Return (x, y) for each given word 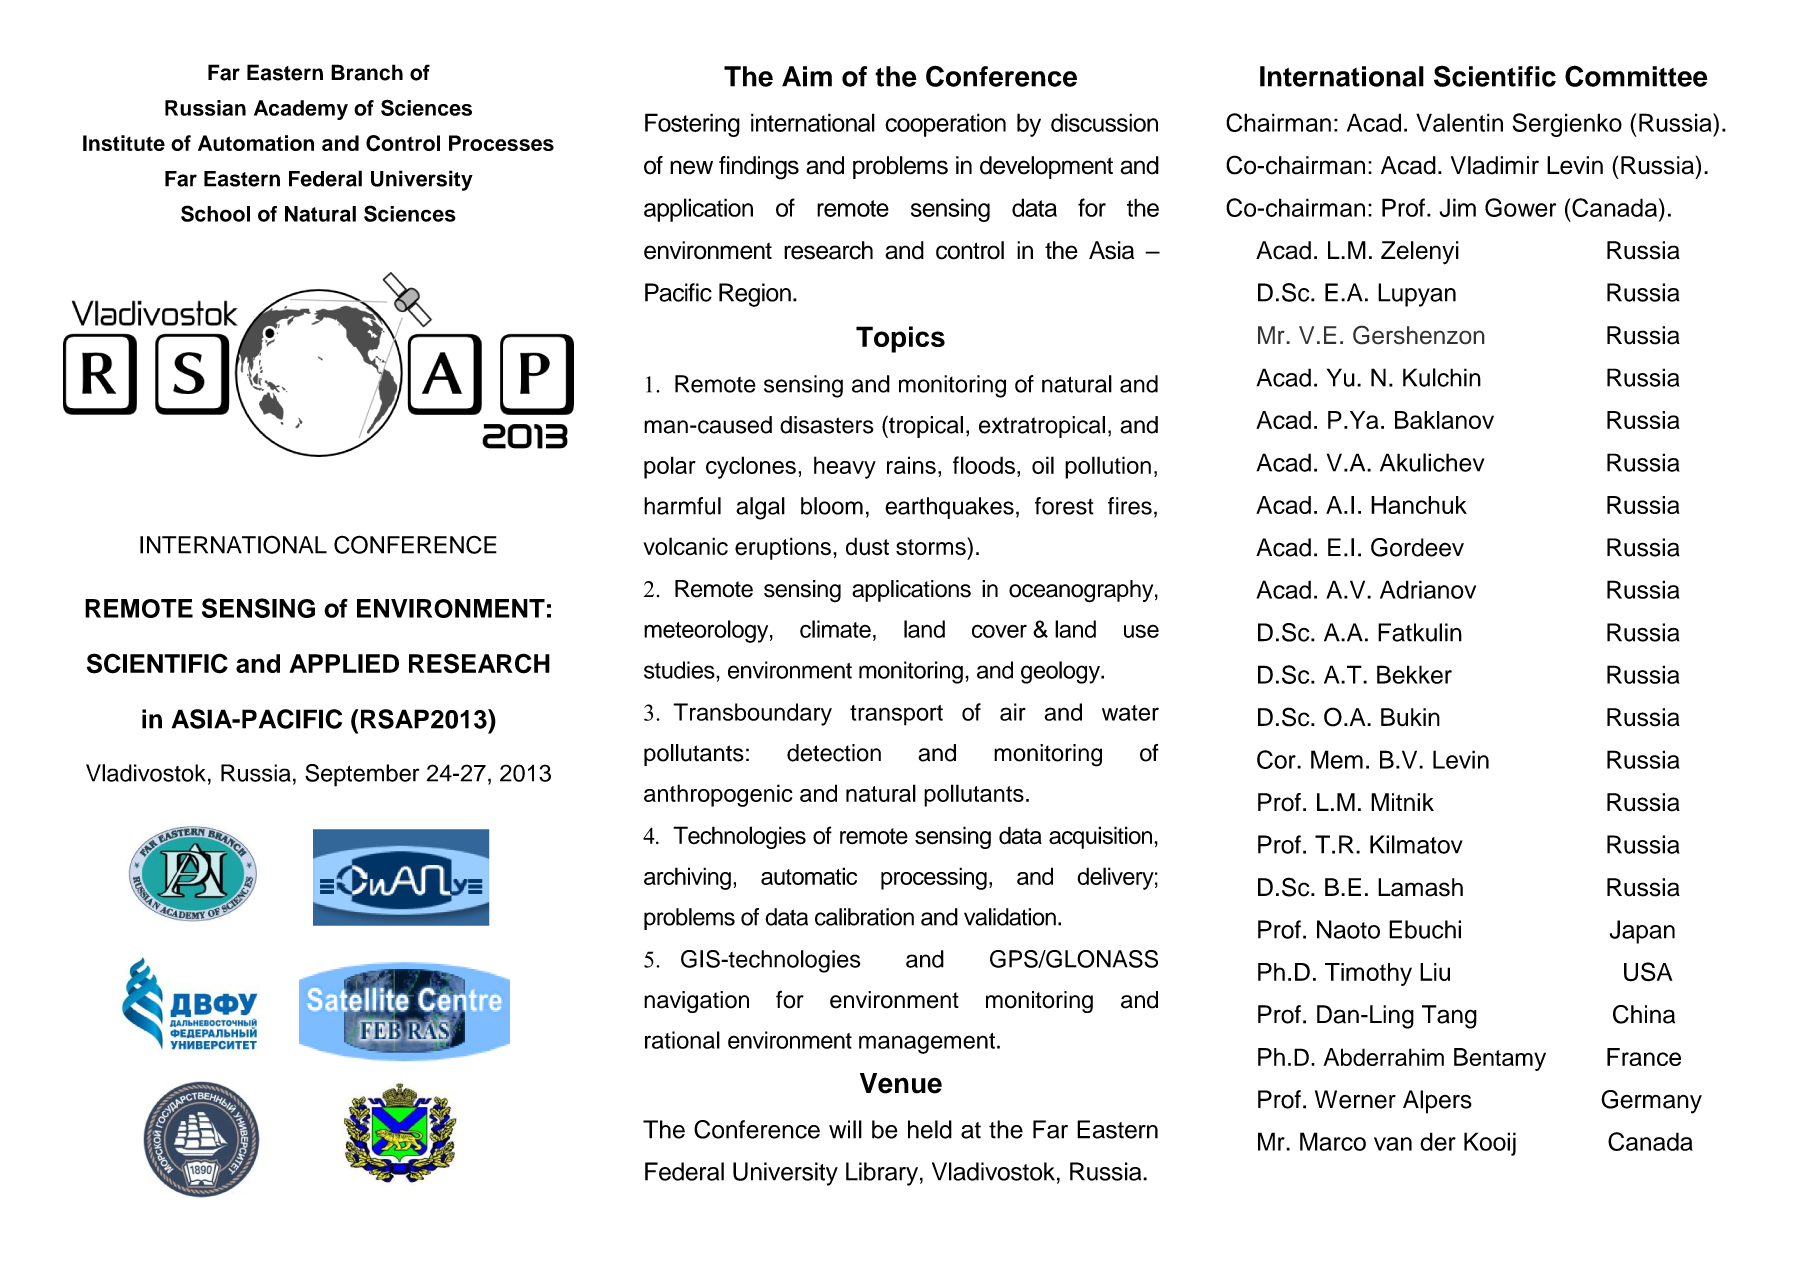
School (215, 213)
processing (934, 878)
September (362, 775)
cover (999, 631)
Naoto (1348, 929)
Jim (1457, 207)
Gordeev (1417, 547)
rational (682, 1040)
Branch (367, 72)
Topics (900, 339)
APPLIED (344, 663)
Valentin (1459, 122)
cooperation (945, 125)
